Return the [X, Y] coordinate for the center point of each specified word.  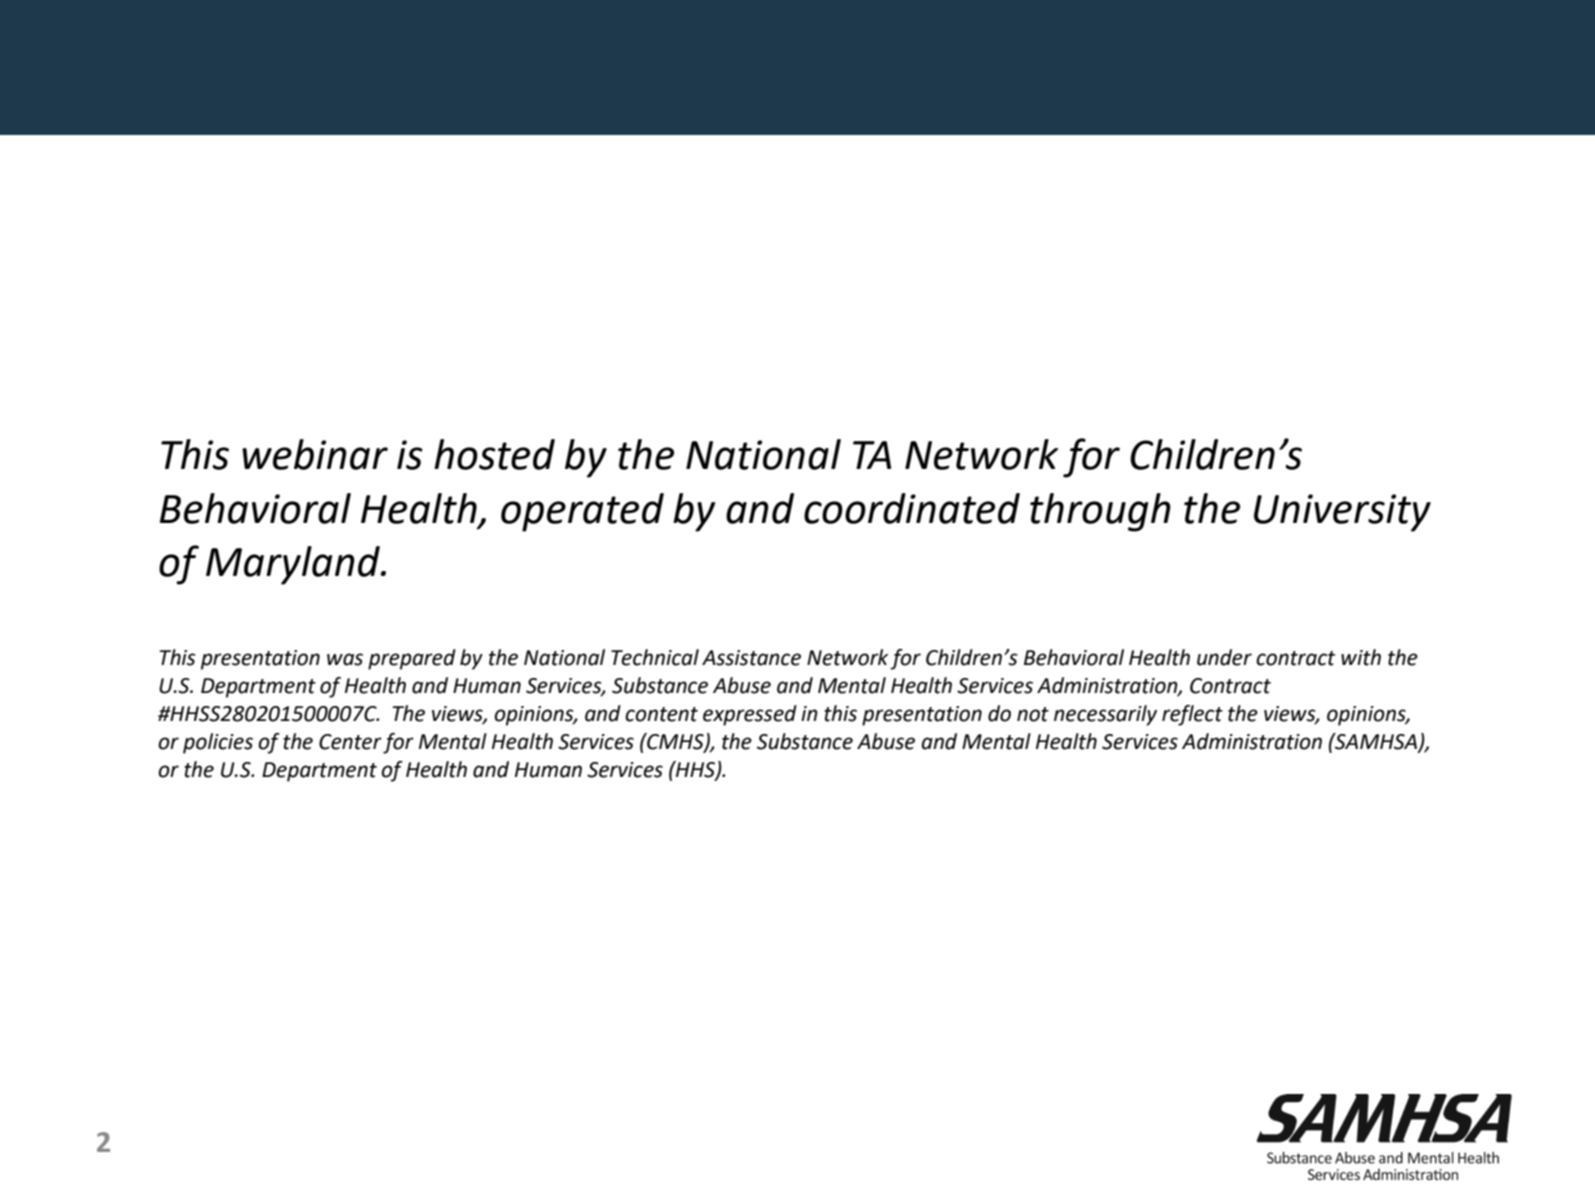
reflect [1192, 715]
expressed [750, 715]
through [1100, 512]
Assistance [751, 658]
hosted [494, 454]
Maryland [294, 565]
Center [350, 742]
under [1224, 657]
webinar [315, 454]
